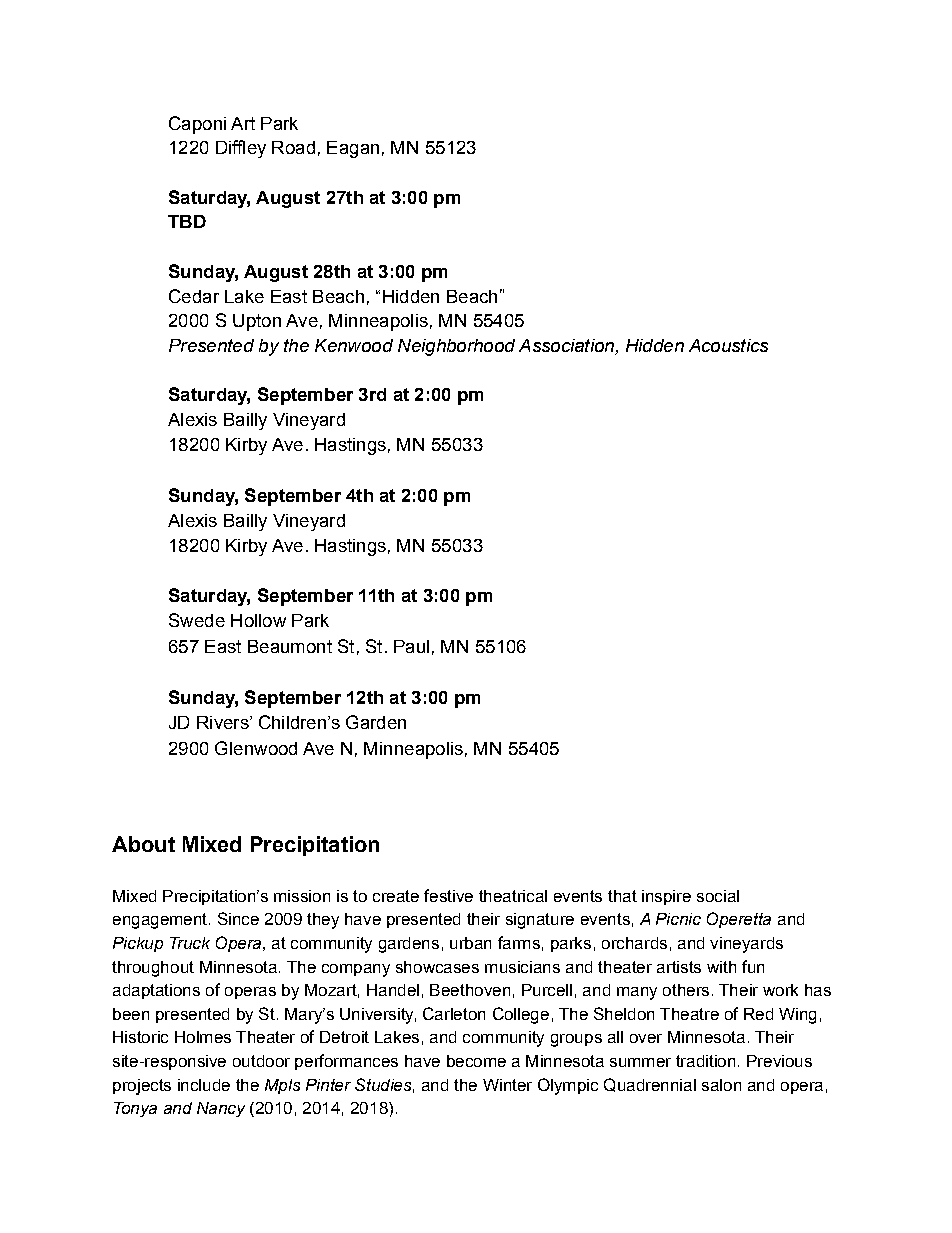 This screenshot has height=1233, width=952. Describe the element at coordinates (187, 221) in the screenshot. I see `TBD` at that location.
